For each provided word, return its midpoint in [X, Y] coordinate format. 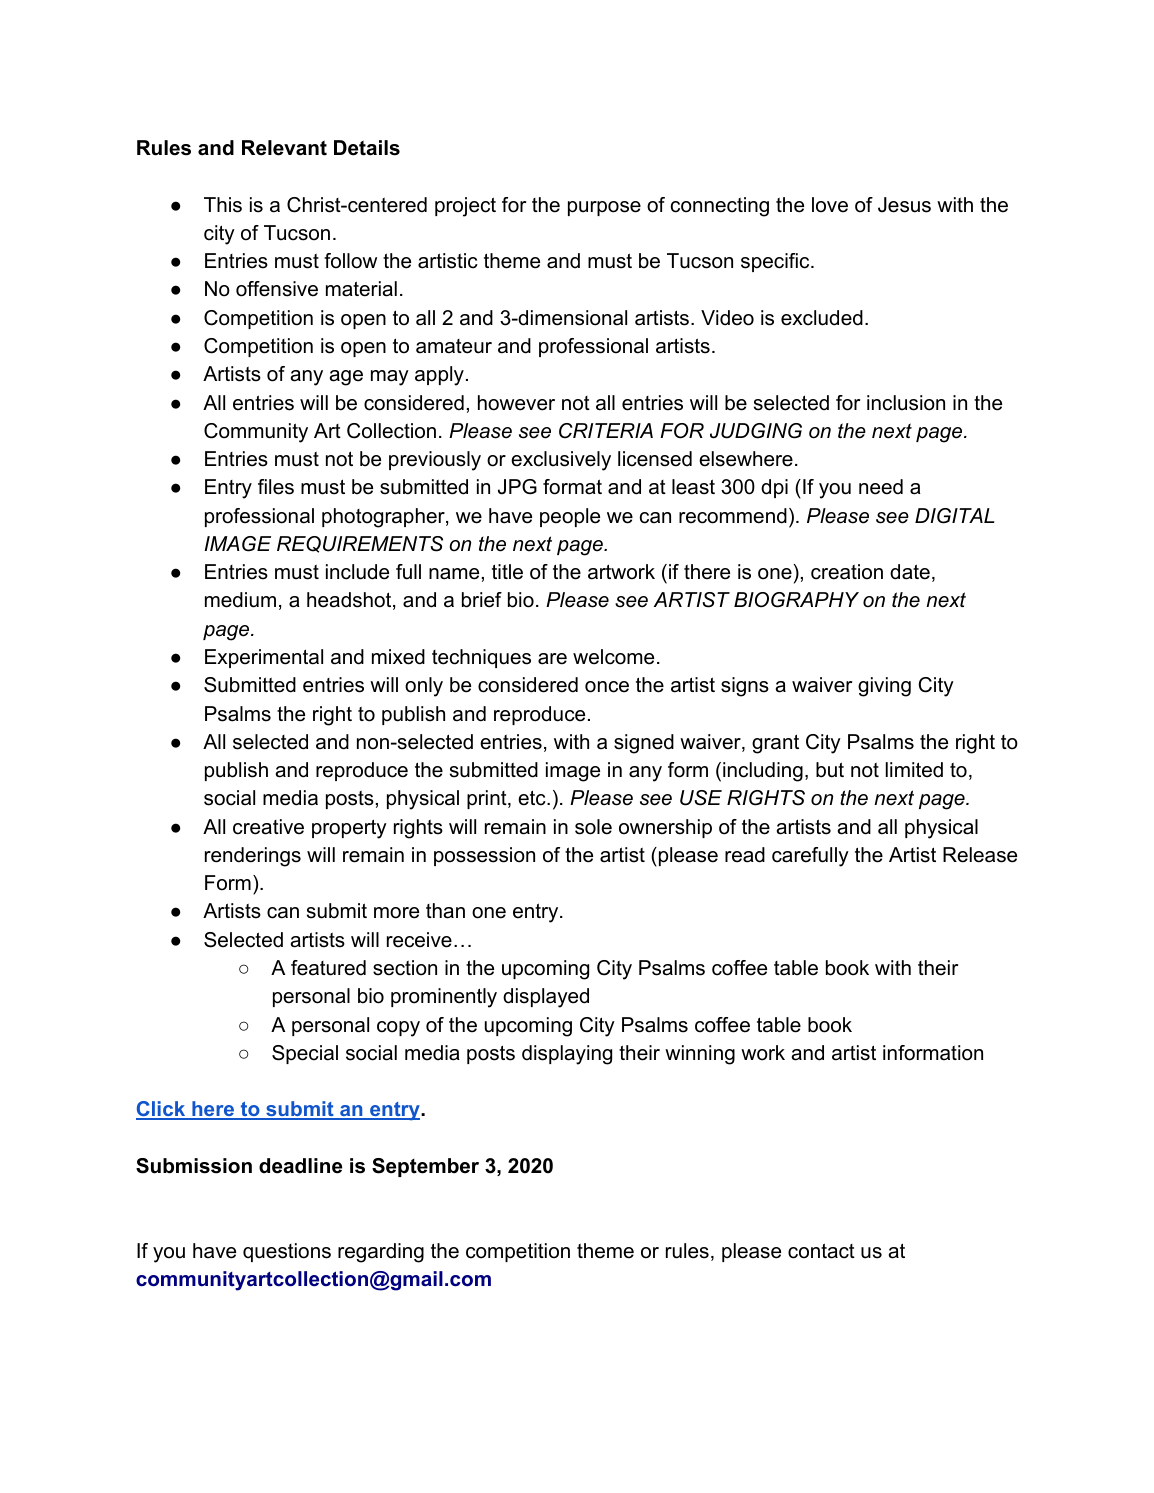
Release [980, 855]
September [425, 1167]
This [223, 205]
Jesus [904, 205]
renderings [253, 857]
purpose [604, 208]
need [881, 487]
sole [593, 827]
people [570, 517]
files [276, 487]
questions [287, 1252]
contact [821, 1251]
